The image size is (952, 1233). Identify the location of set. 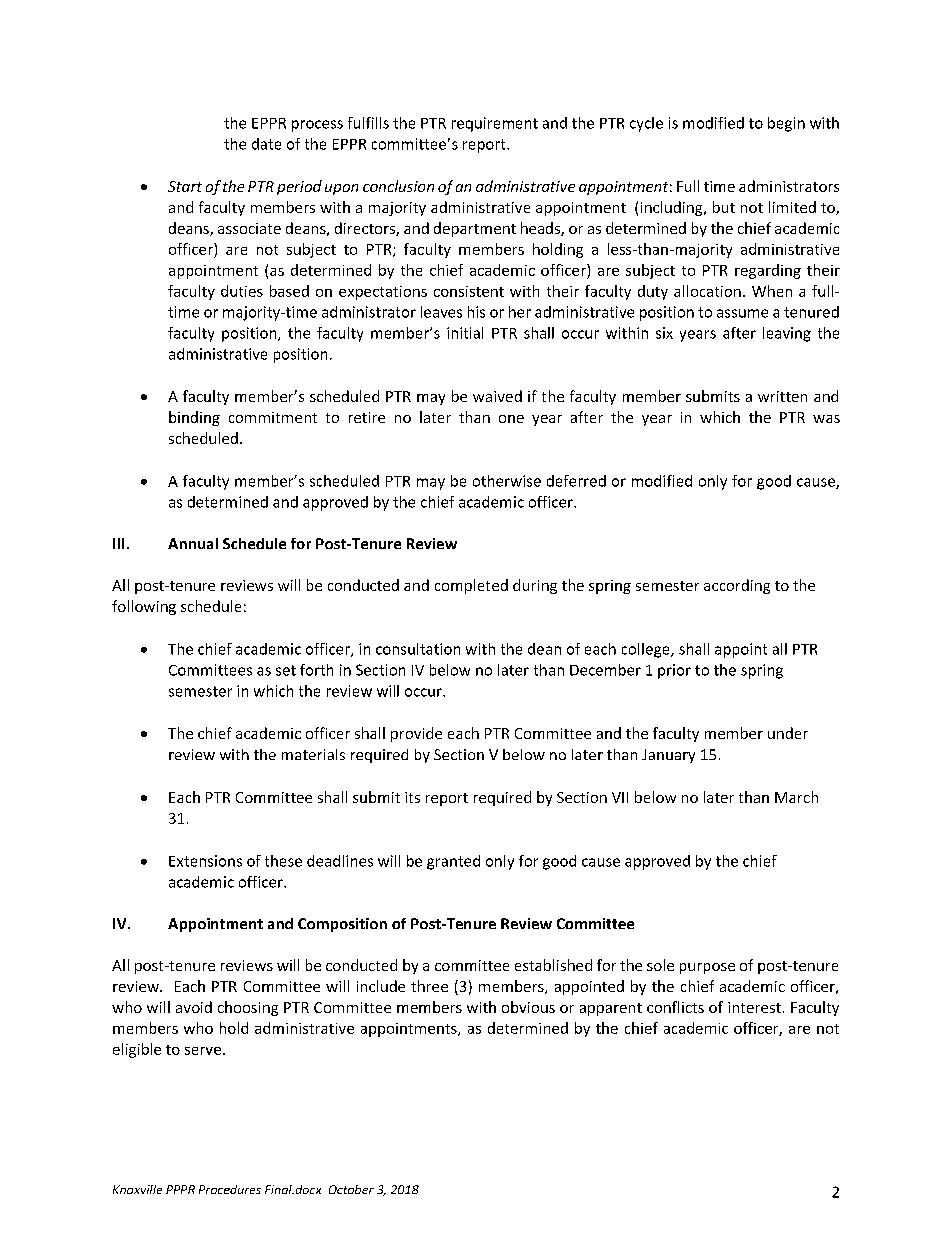
(286, 670).
